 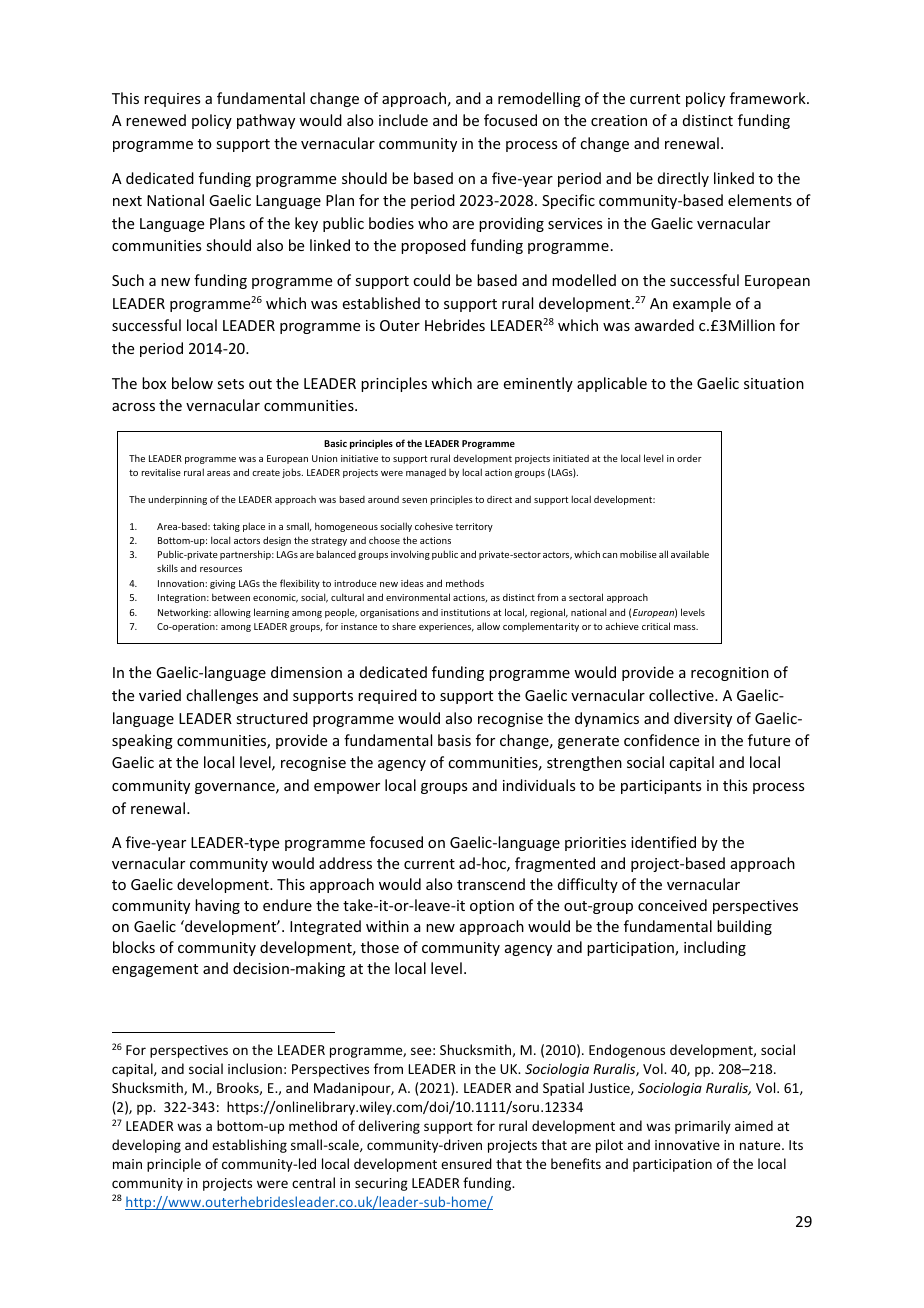 I want to click on mass, so click(x=686, y=627).
